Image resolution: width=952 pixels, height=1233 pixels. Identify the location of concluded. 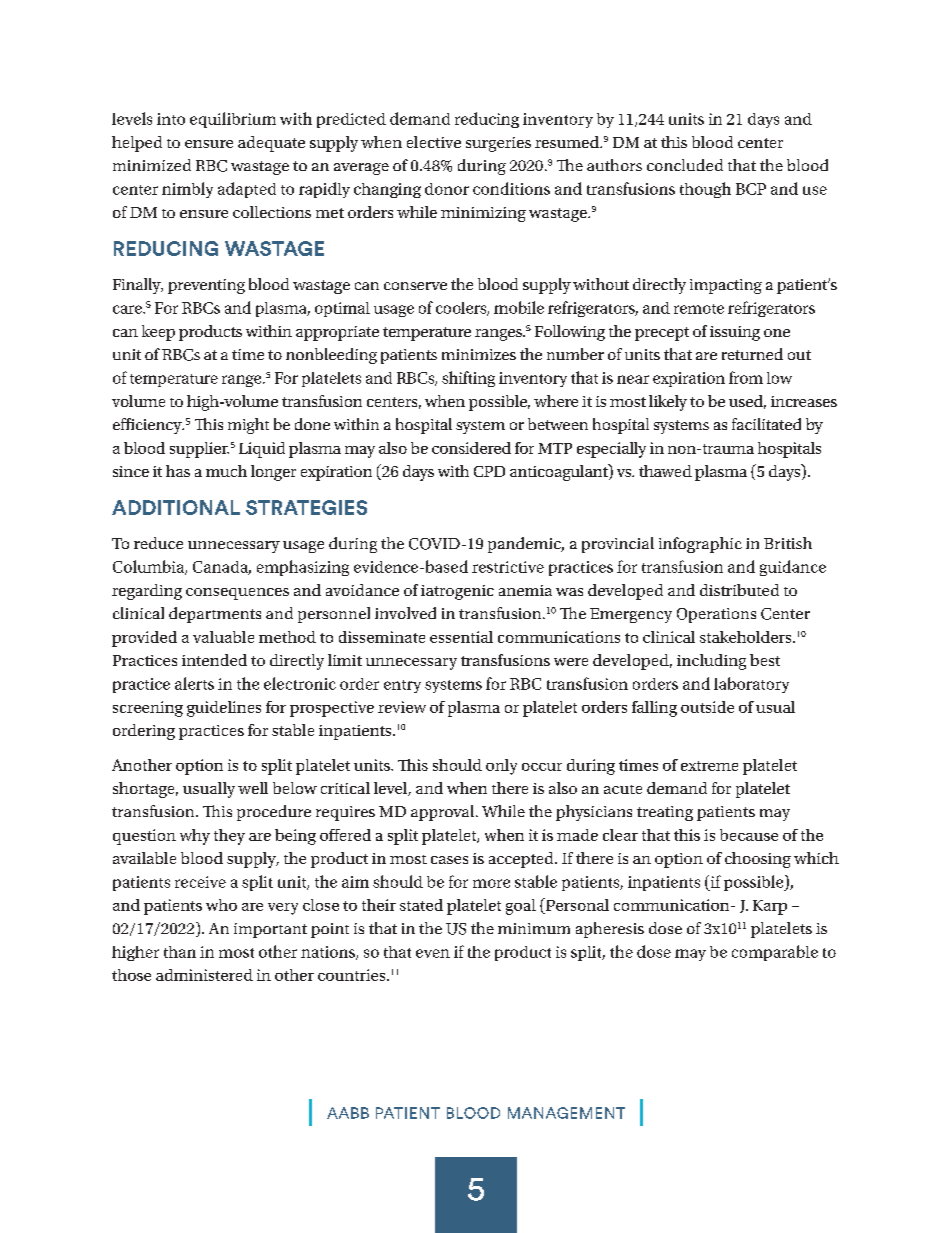
(685, 165).
